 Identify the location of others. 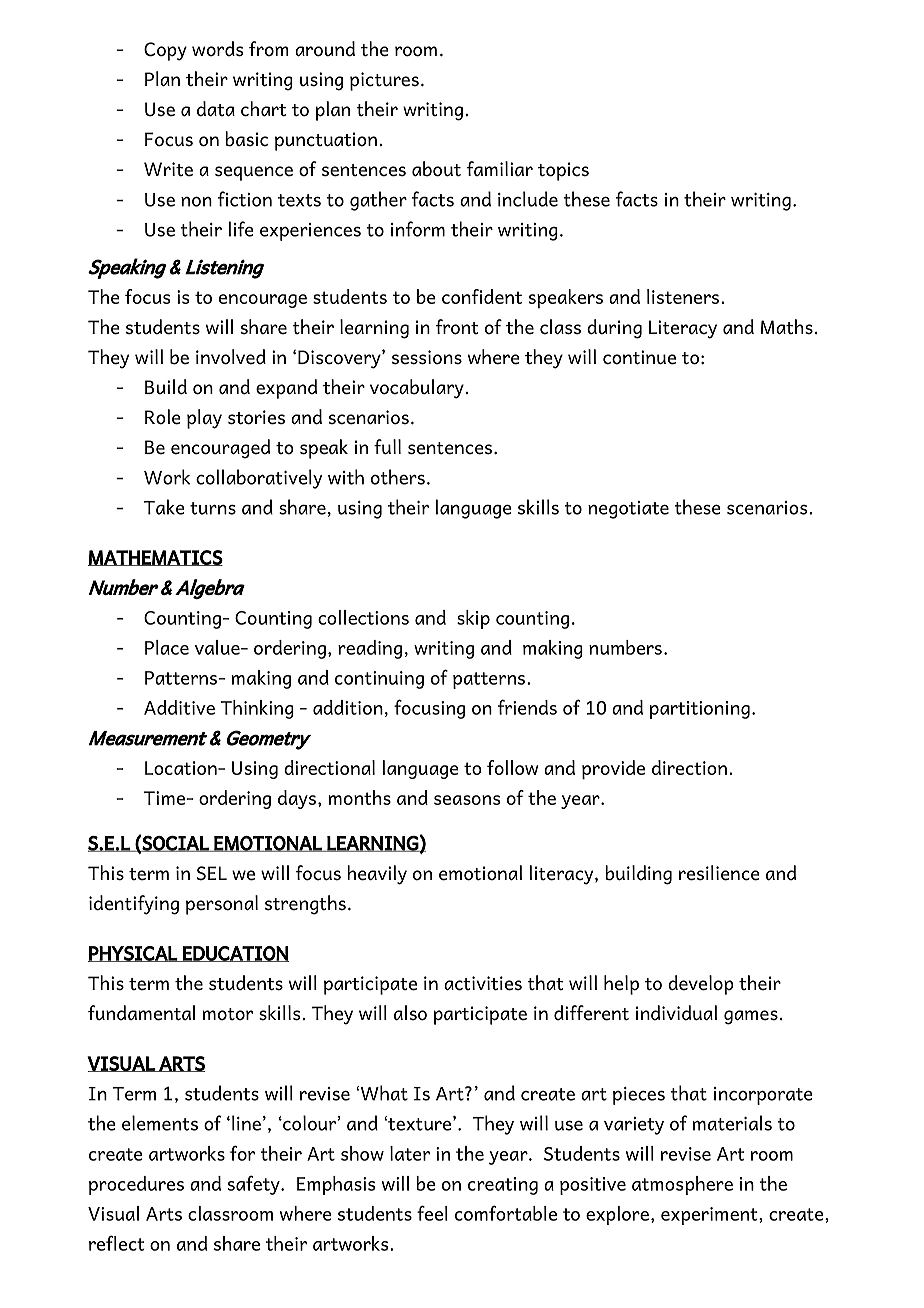
(398, 477).
